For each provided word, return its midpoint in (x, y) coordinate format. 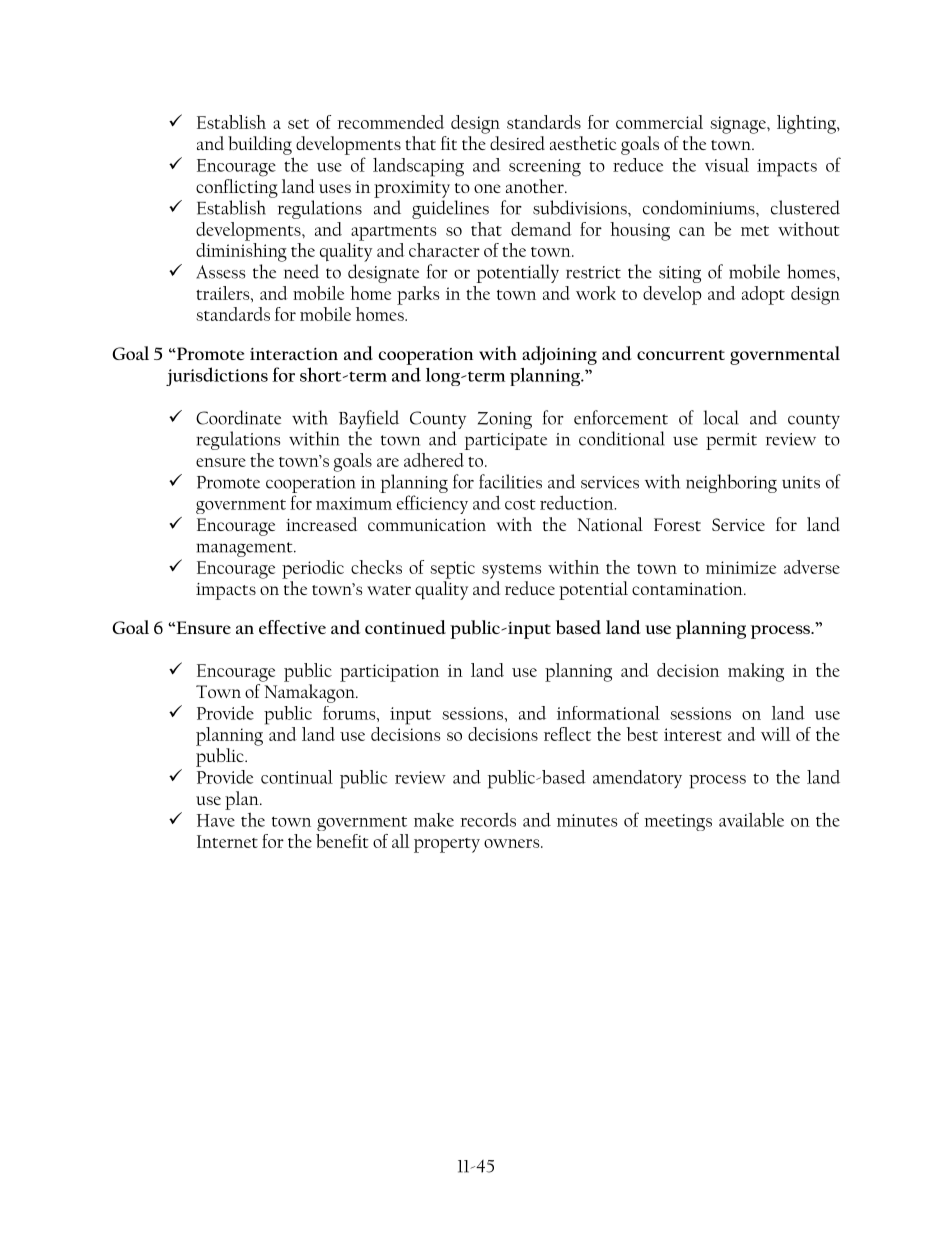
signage (739, 125)
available (751, 820)
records (488, 820)
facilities (510, 481)
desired (517, 143)
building (260, 145)
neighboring (731, 483)
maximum (354, 503)
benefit (342, 841)
